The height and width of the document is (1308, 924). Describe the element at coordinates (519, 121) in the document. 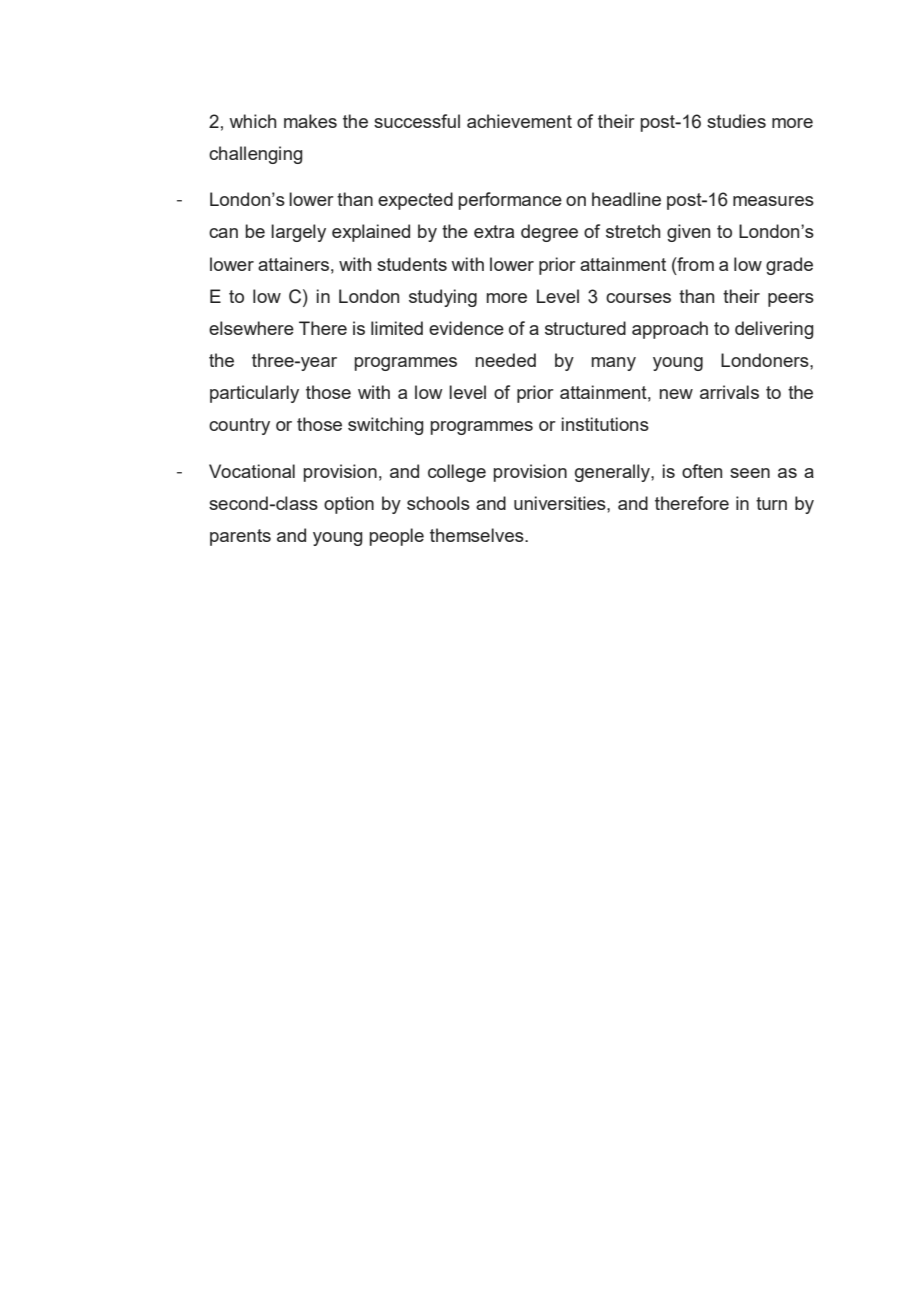

I see `achievement` at that location.
